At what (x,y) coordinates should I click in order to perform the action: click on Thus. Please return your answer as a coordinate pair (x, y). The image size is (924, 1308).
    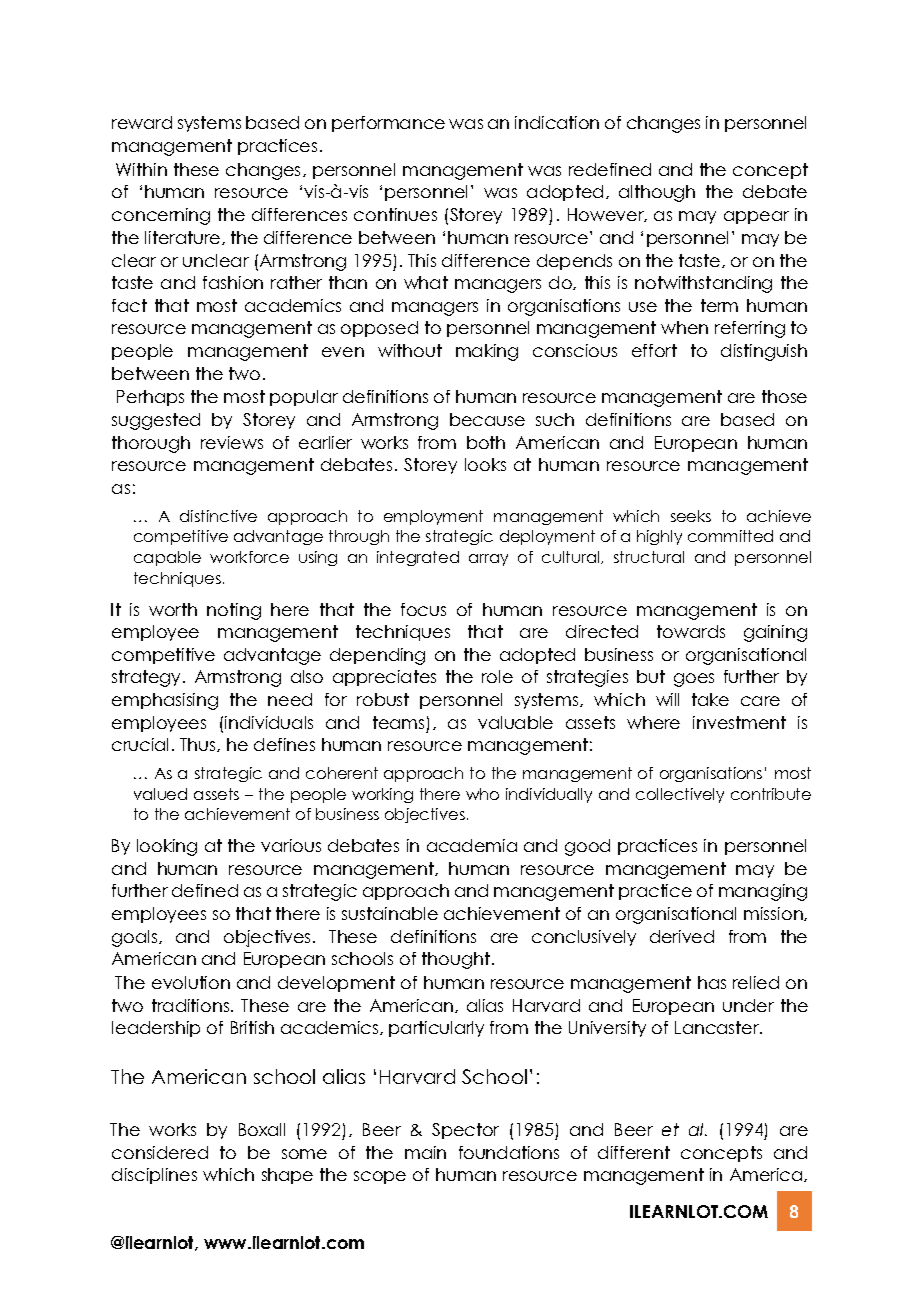
    Looking at the image, I should click on (199, 745).
